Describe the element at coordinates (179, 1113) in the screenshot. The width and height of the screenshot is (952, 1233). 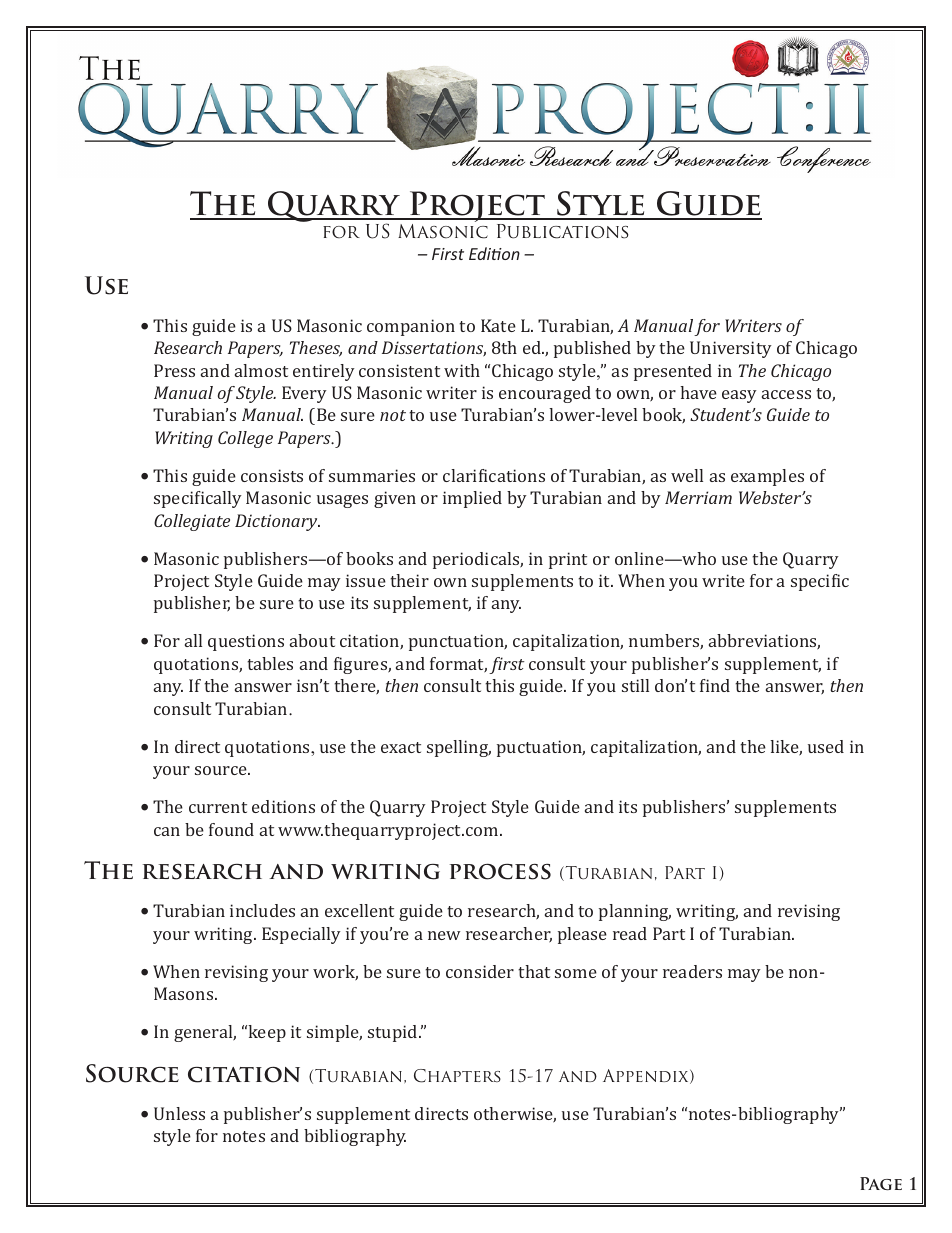
I see `Unless` at that location.
